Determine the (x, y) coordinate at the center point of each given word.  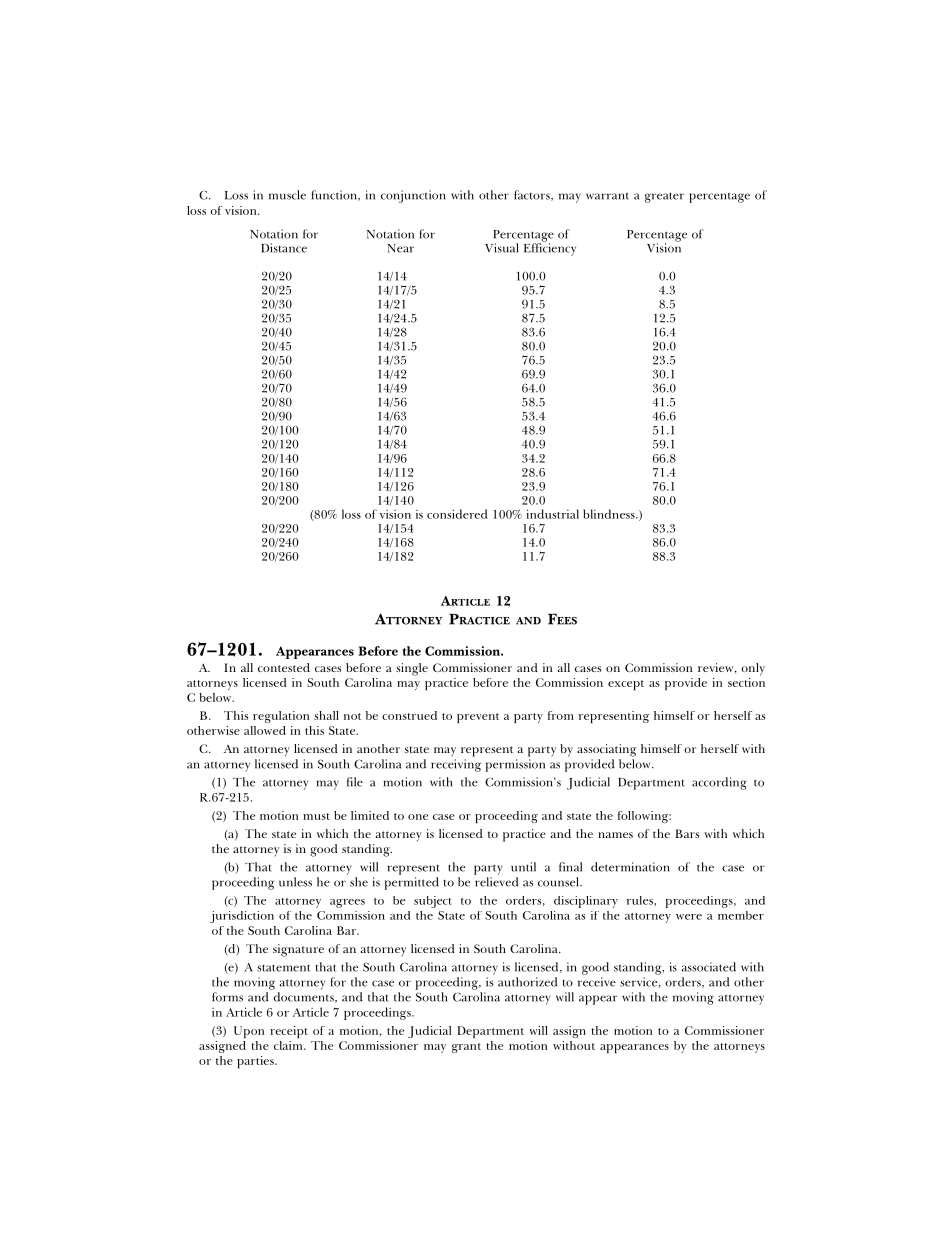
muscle (287, 195)
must (316, 816)
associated (709, 967)
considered (457, 514)
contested (284, 667)
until (523, 867)
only (753, 669)
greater (664, 197)
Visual (502, 248)
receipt (289, 1032)
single (412, 669)
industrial (552, 514)
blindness (610, 514)
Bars (687, 833)
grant (466, 1048)
